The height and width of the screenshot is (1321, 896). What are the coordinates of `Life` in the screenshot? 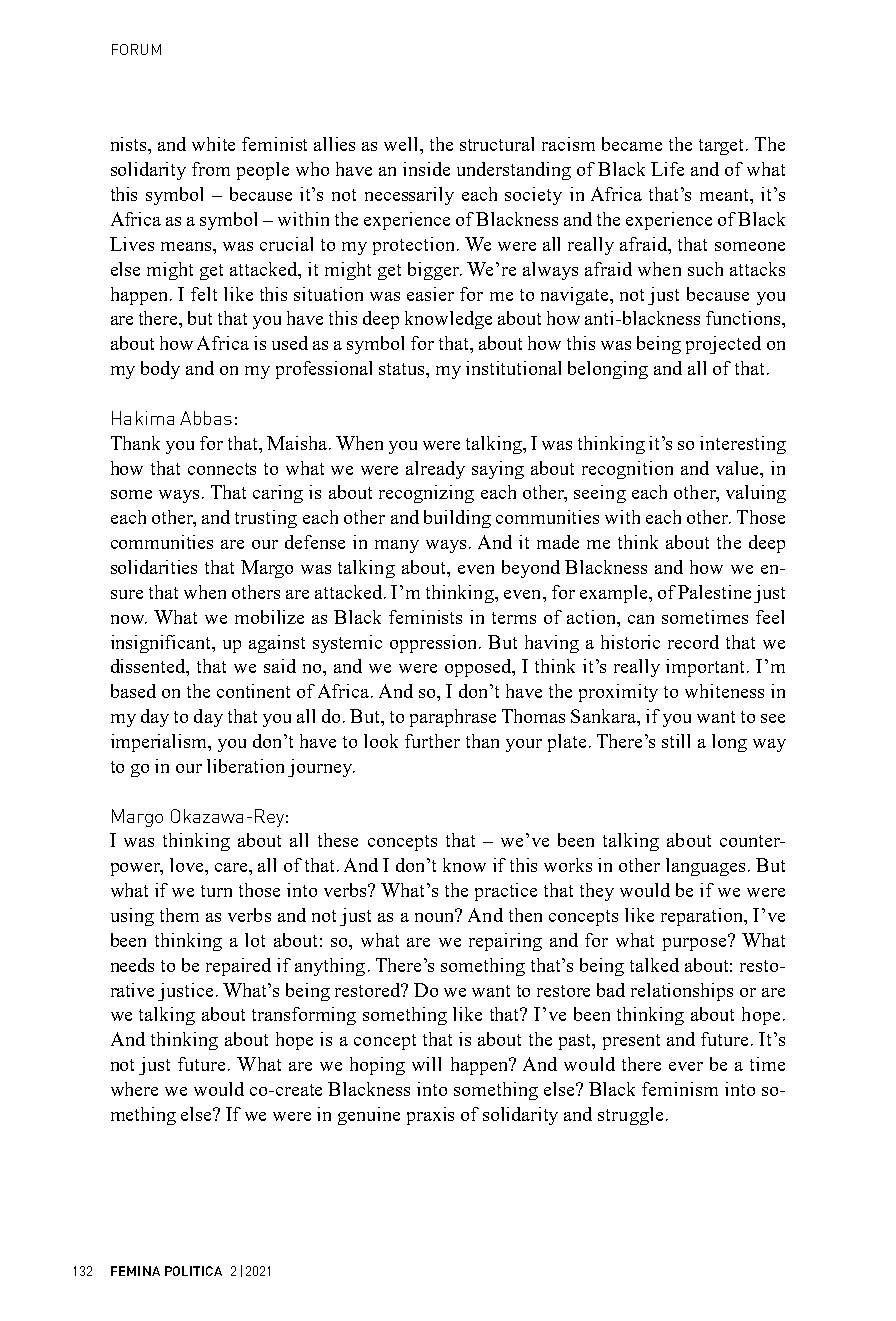 It's located at (667, 169).
